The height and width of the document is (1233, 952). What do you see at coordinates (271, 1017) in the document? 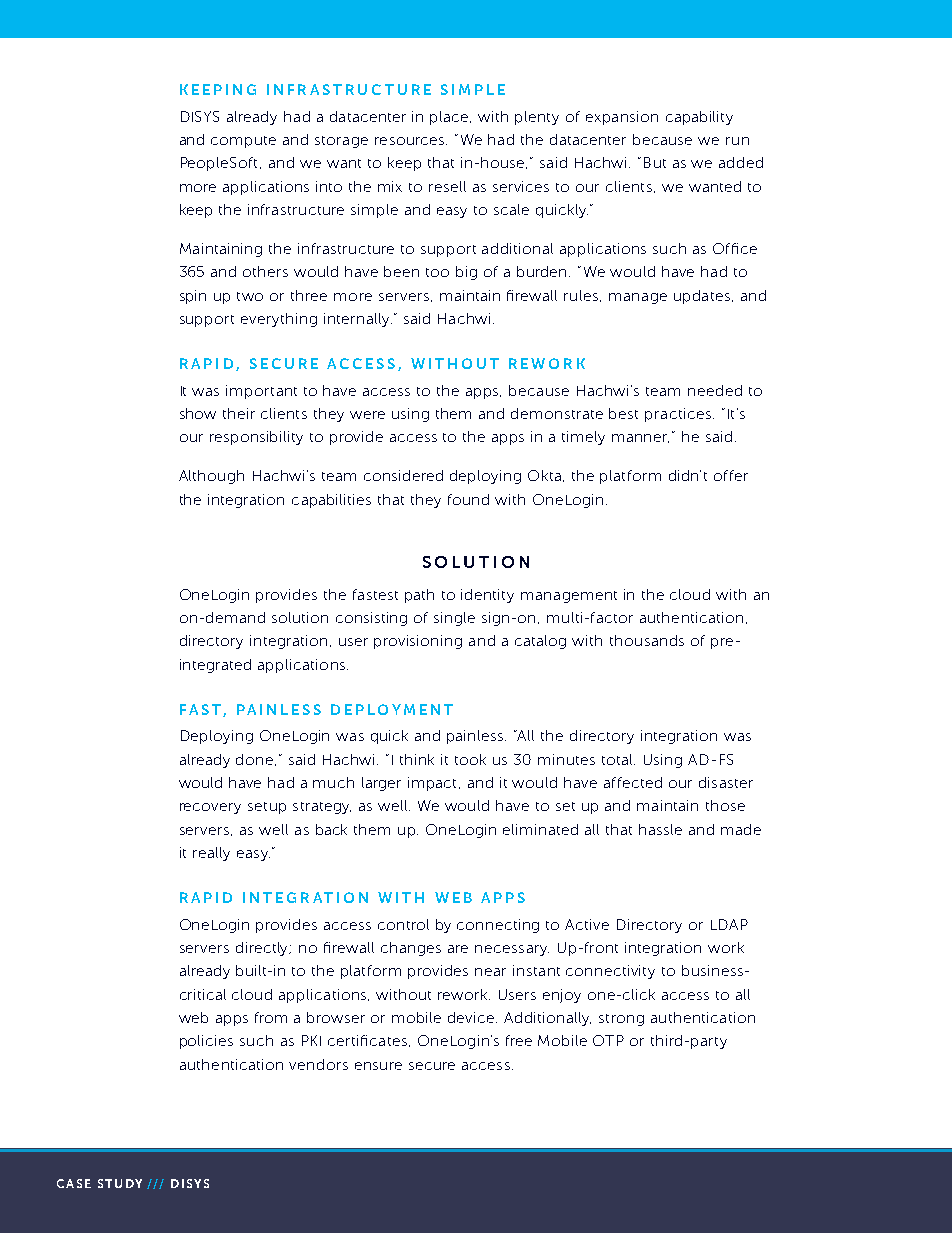
I see `from` at bounding box center [271, 1017].
